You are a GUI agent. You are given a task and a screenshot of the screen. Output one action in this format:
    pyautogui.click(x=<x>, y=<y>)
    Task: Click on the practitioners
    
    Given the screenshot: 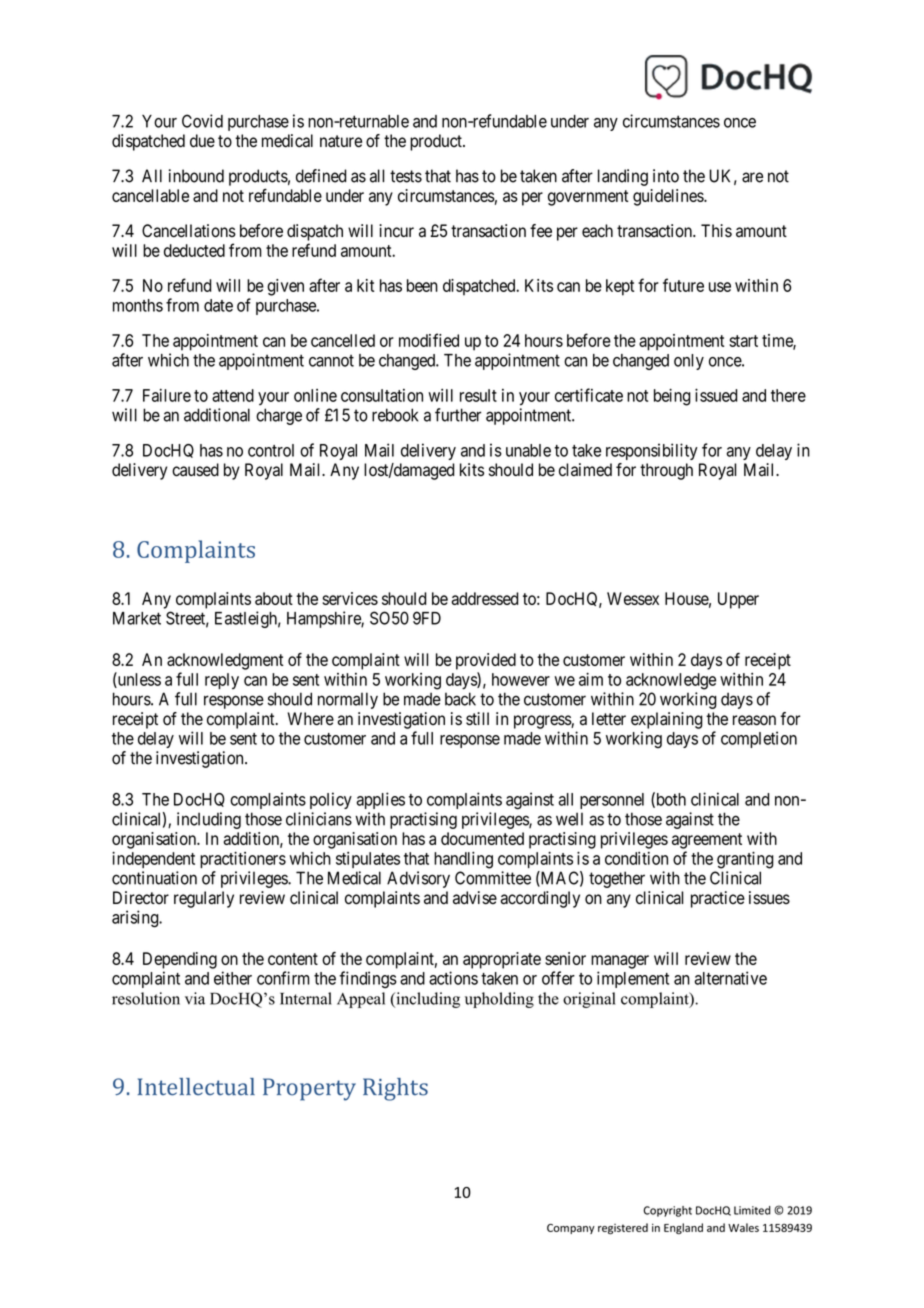 What is the action you would take?
    pyautogui.click(x=243, y=859)
